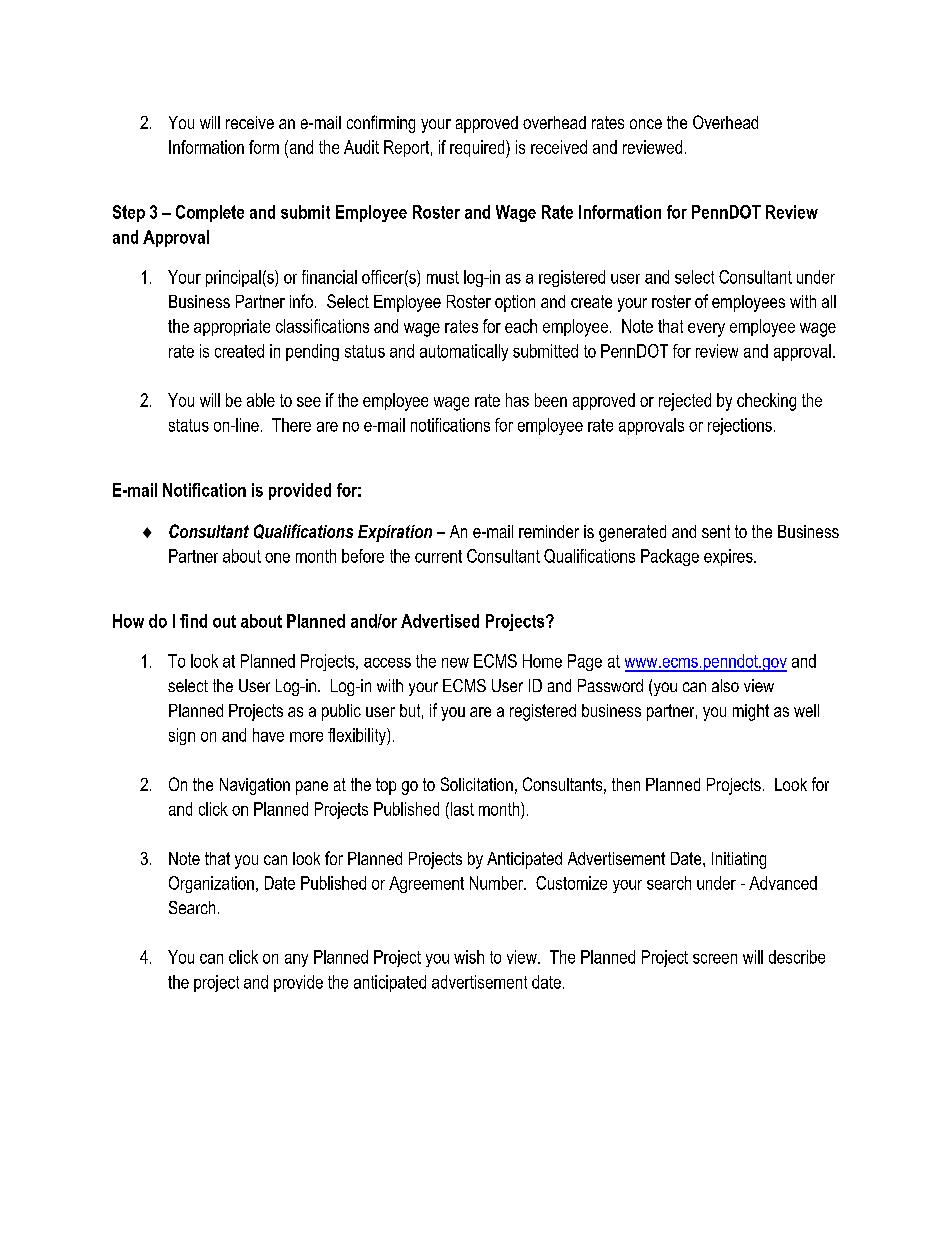  Describe the element at coordinates (725, 685) in the page. I see `also` at that location.
